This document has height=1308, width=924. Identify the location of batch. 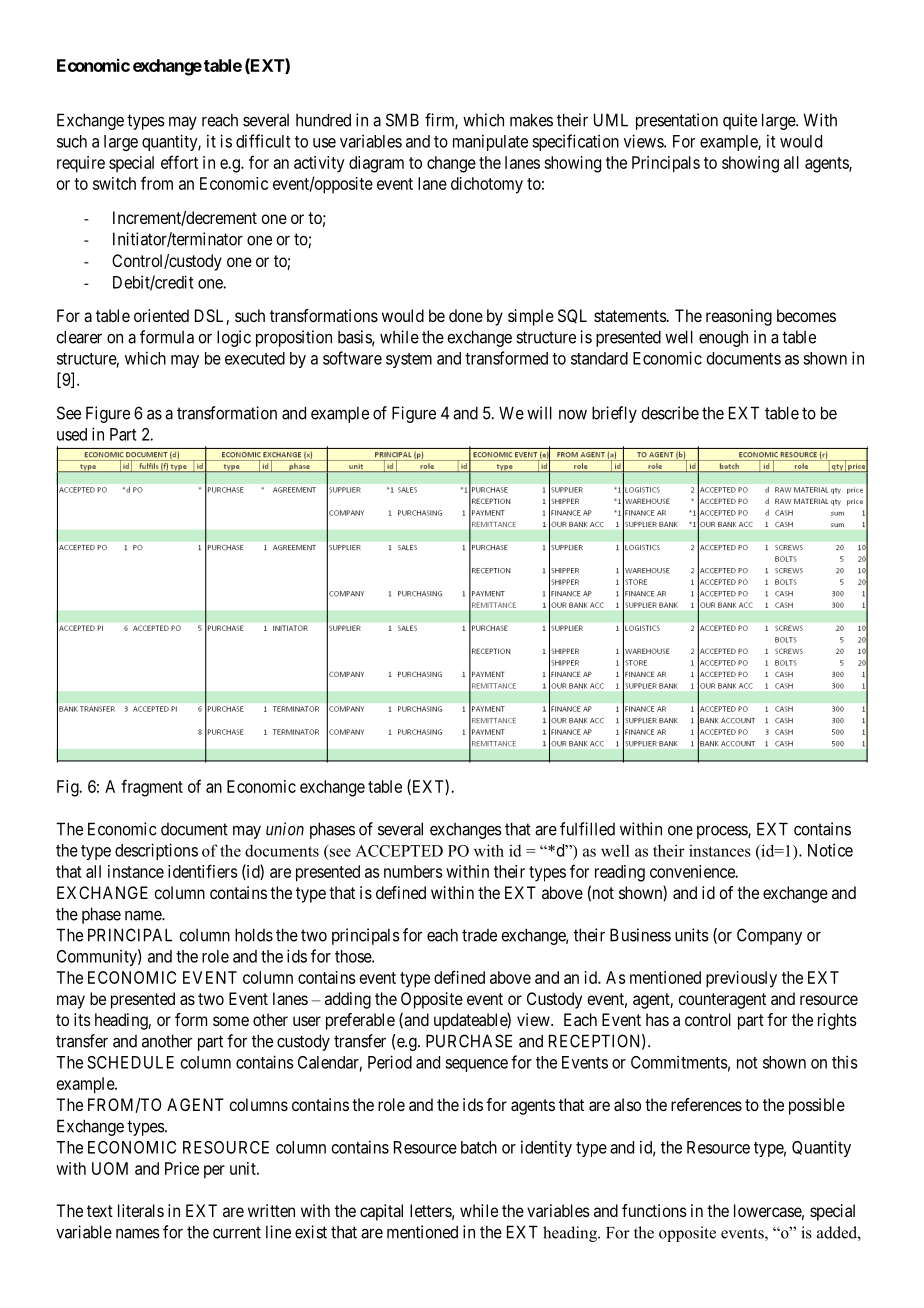
(479, 1147).
